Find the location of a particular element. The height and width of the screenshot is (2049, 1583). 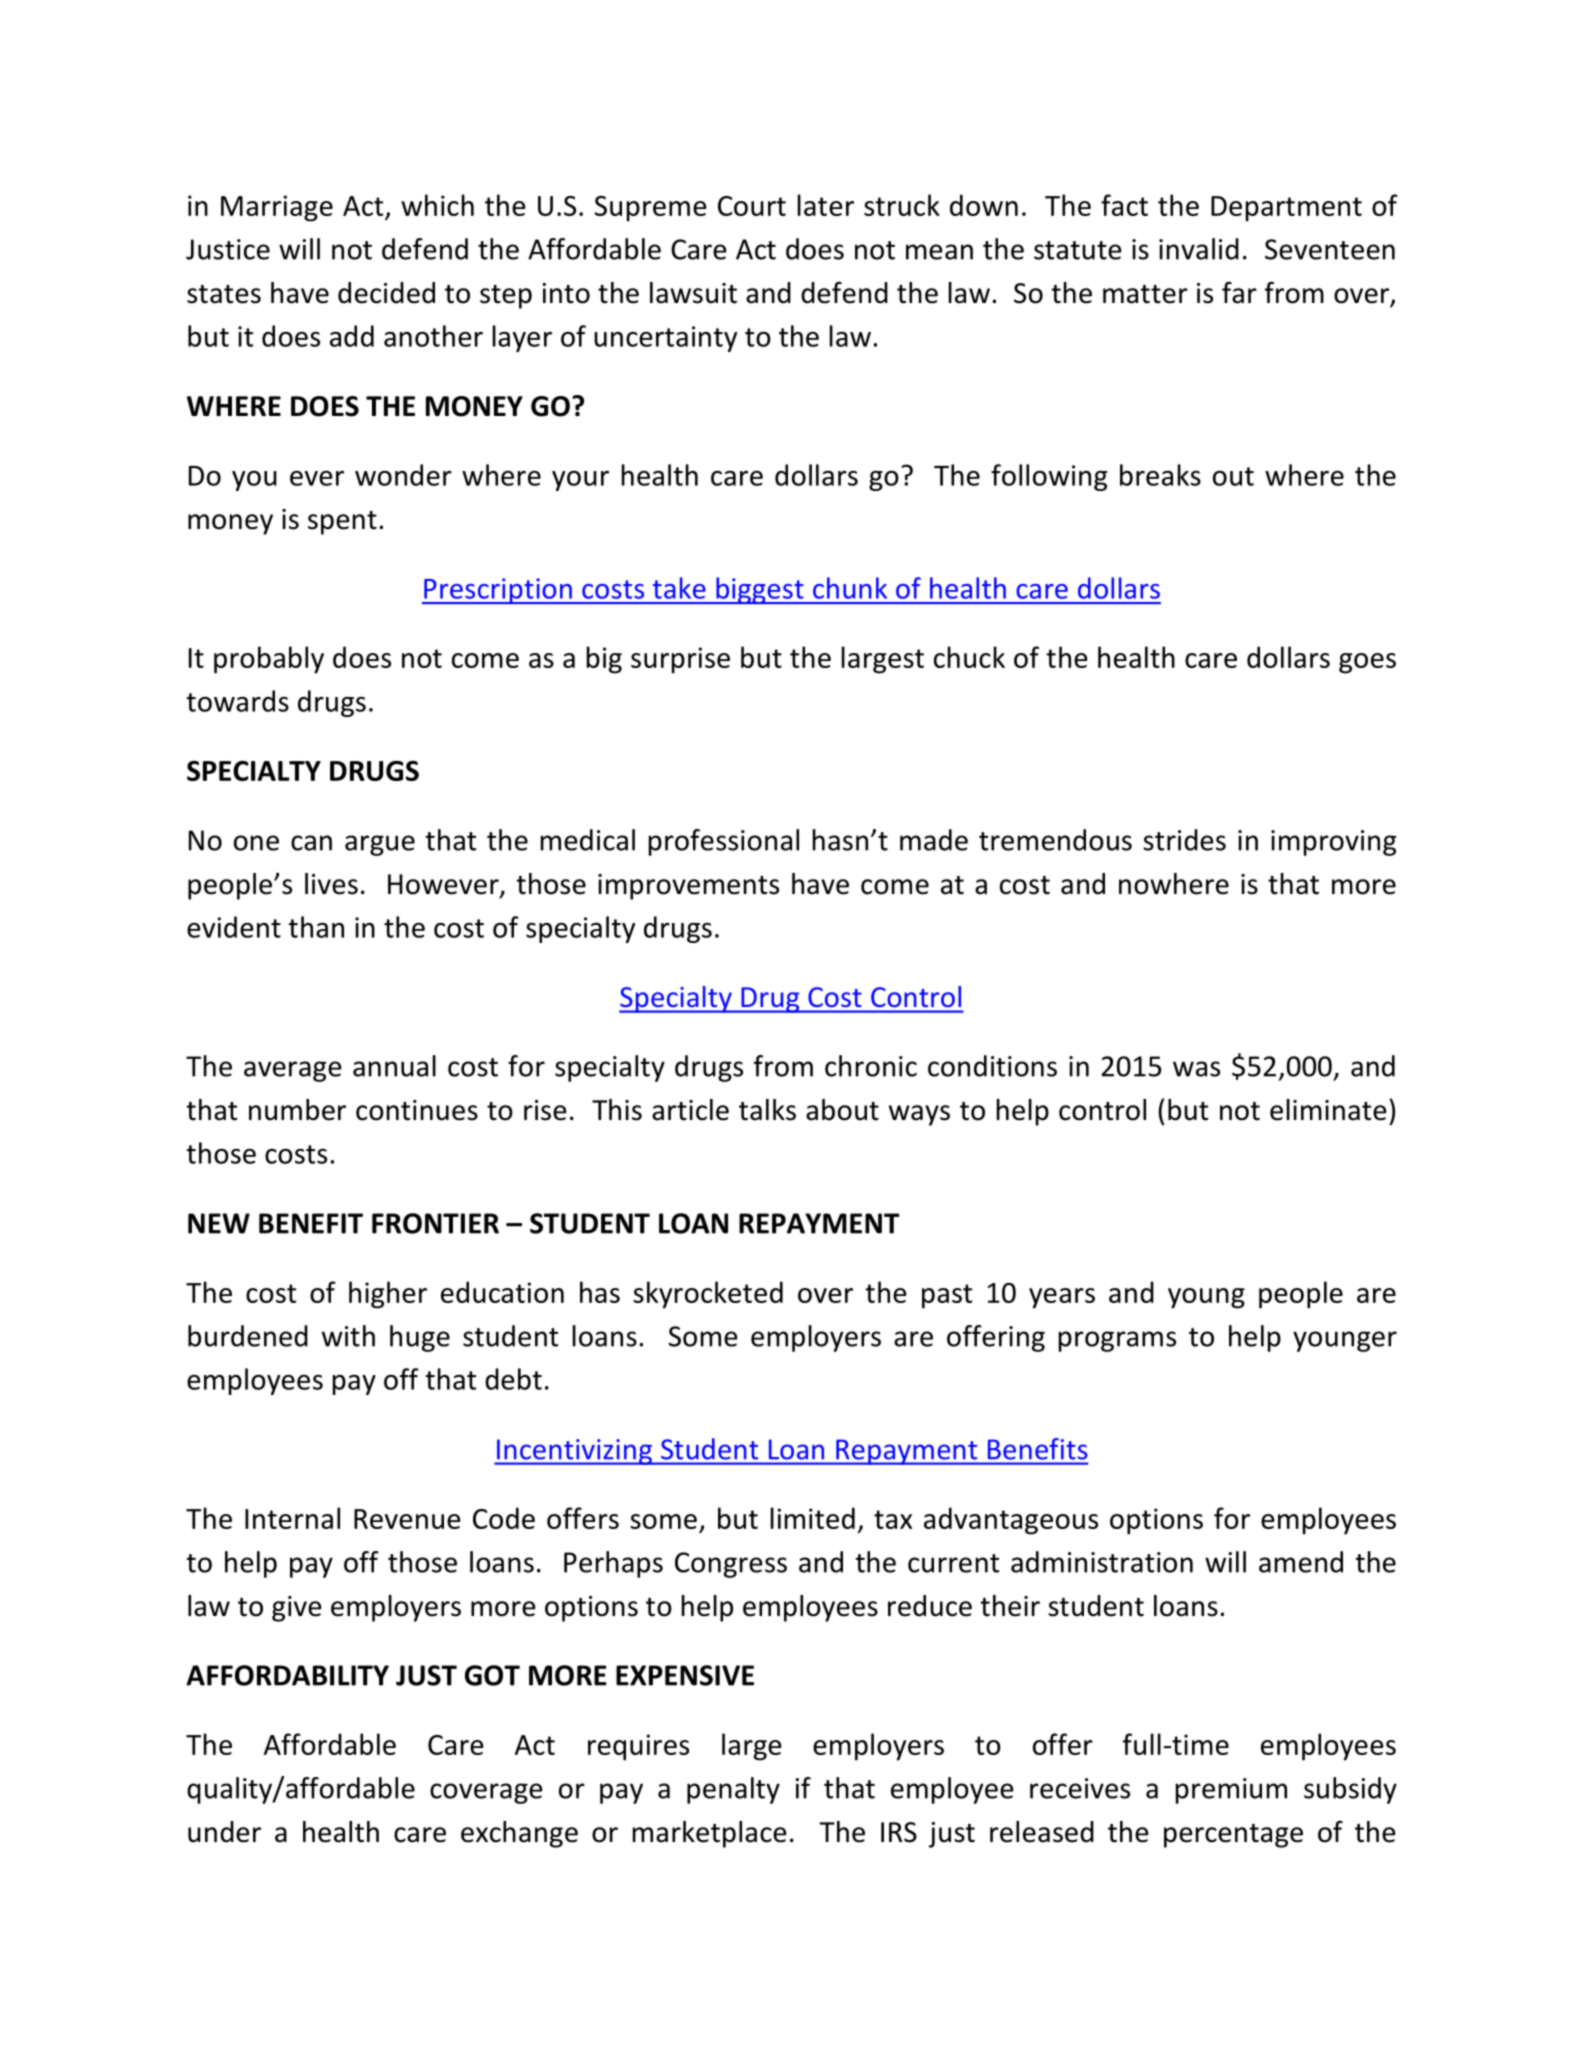

decided is located at coordinates (386, 293).
